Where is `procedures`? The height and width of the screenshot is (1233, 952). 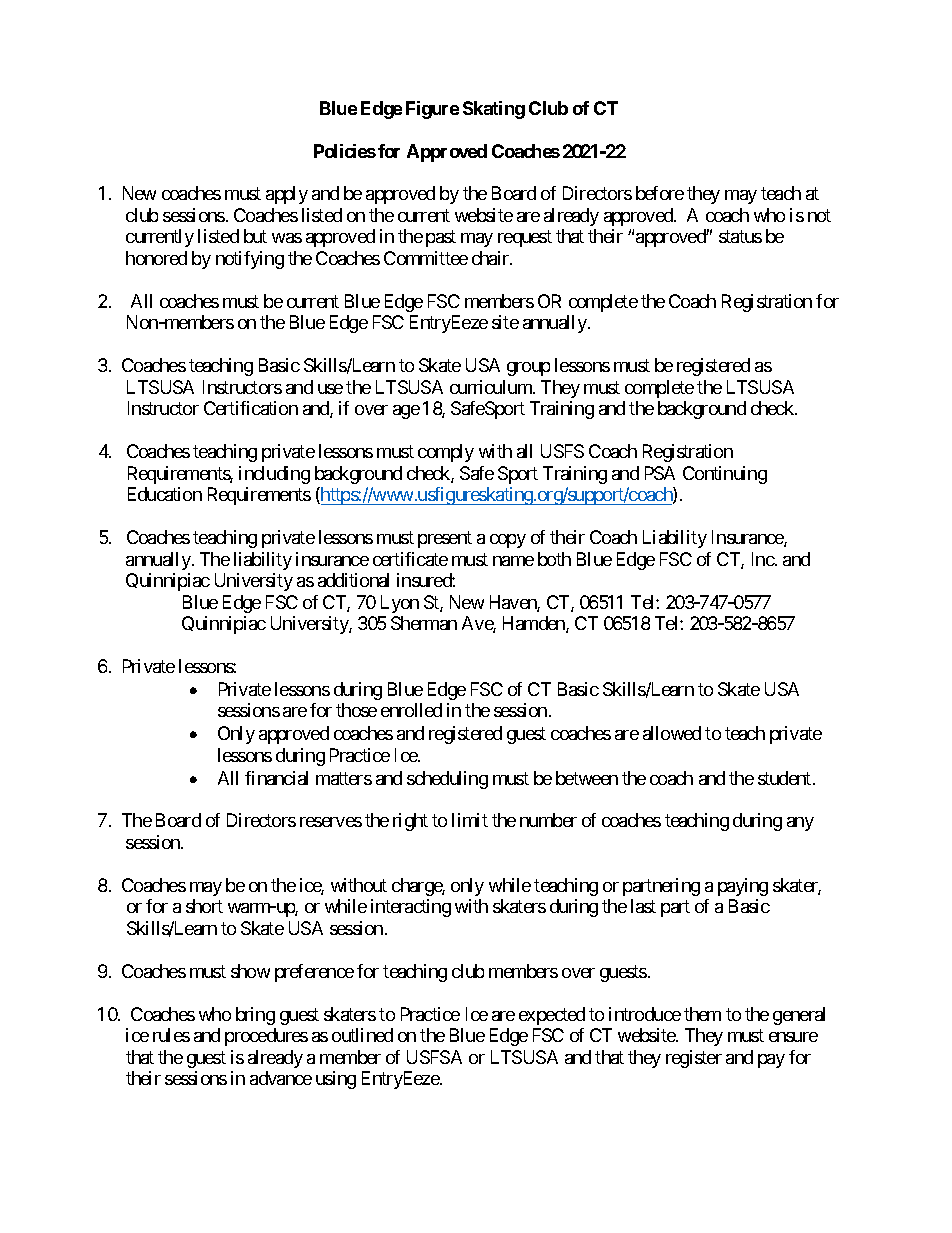
procedures is located at coordinates (266, 1037).
